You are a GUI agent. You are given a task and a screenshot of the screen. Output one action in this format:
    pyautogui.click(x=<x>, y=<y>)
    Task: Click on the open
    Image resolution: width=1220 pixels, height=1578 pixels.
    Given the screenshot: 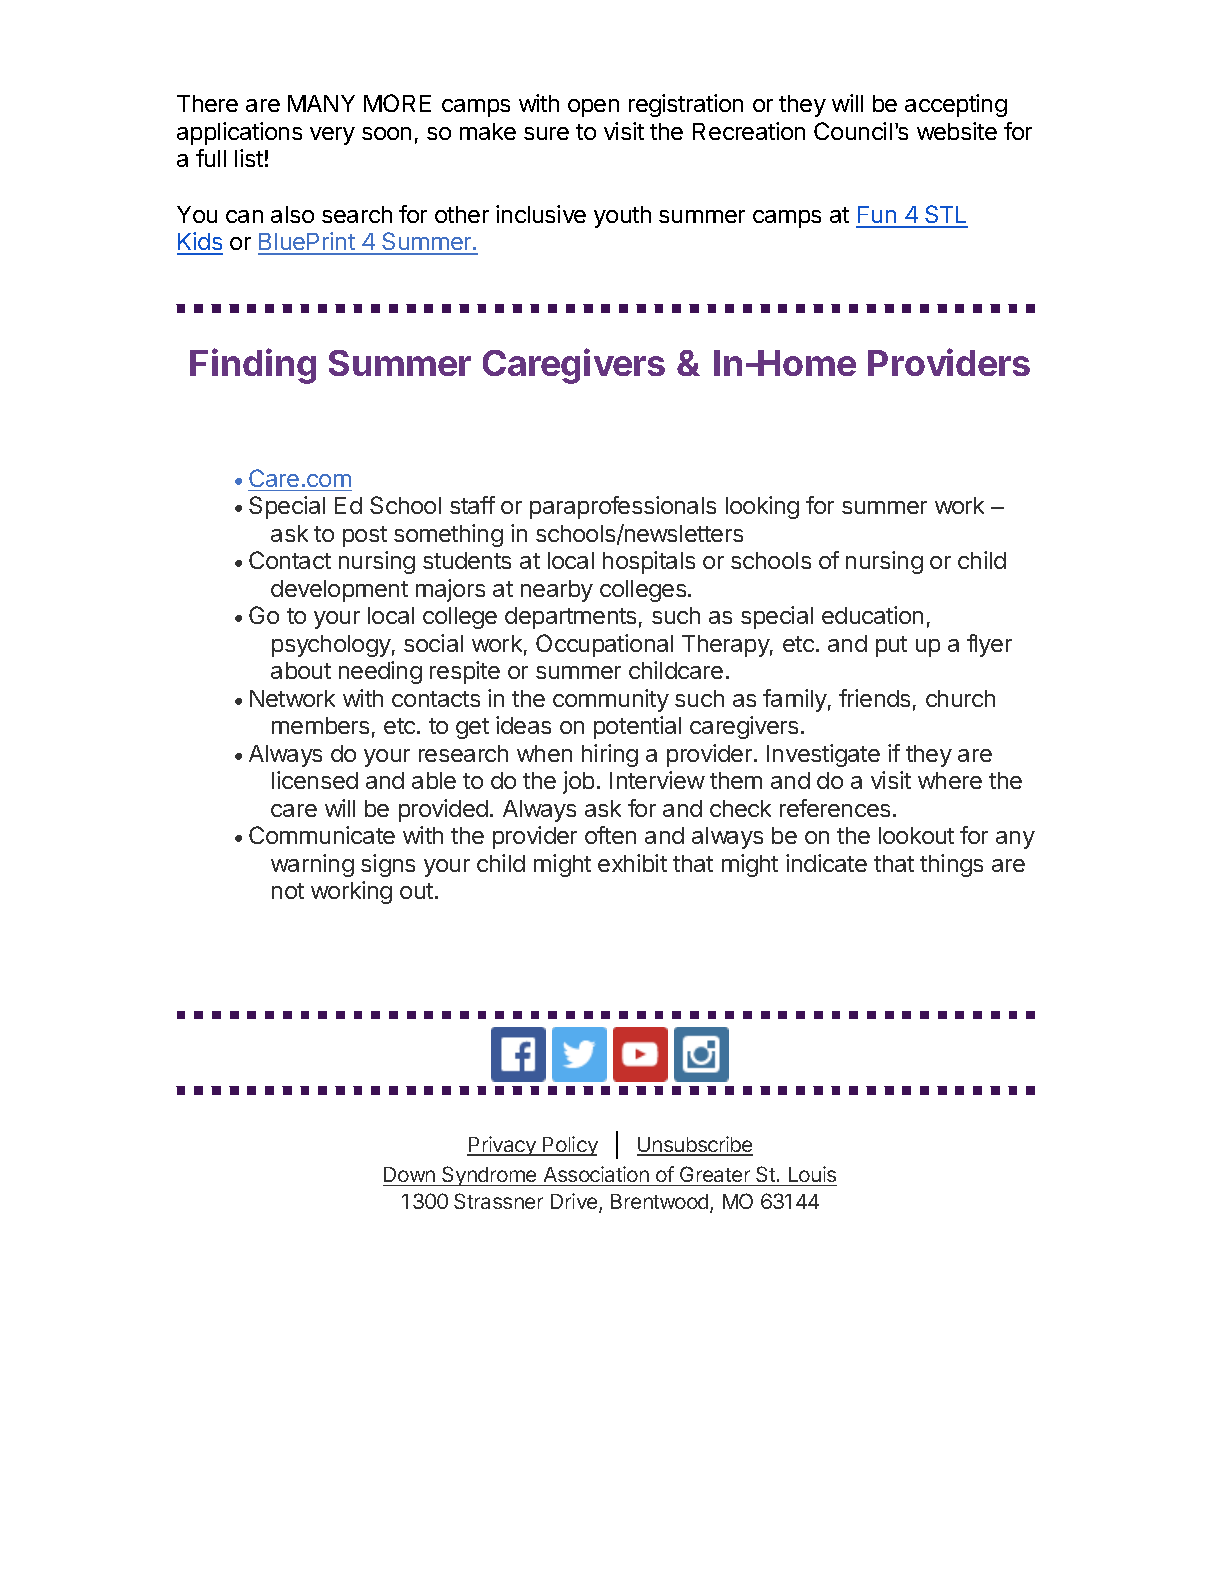 What is the action you would take?
    pyautogui.click(x=593, y=108)
